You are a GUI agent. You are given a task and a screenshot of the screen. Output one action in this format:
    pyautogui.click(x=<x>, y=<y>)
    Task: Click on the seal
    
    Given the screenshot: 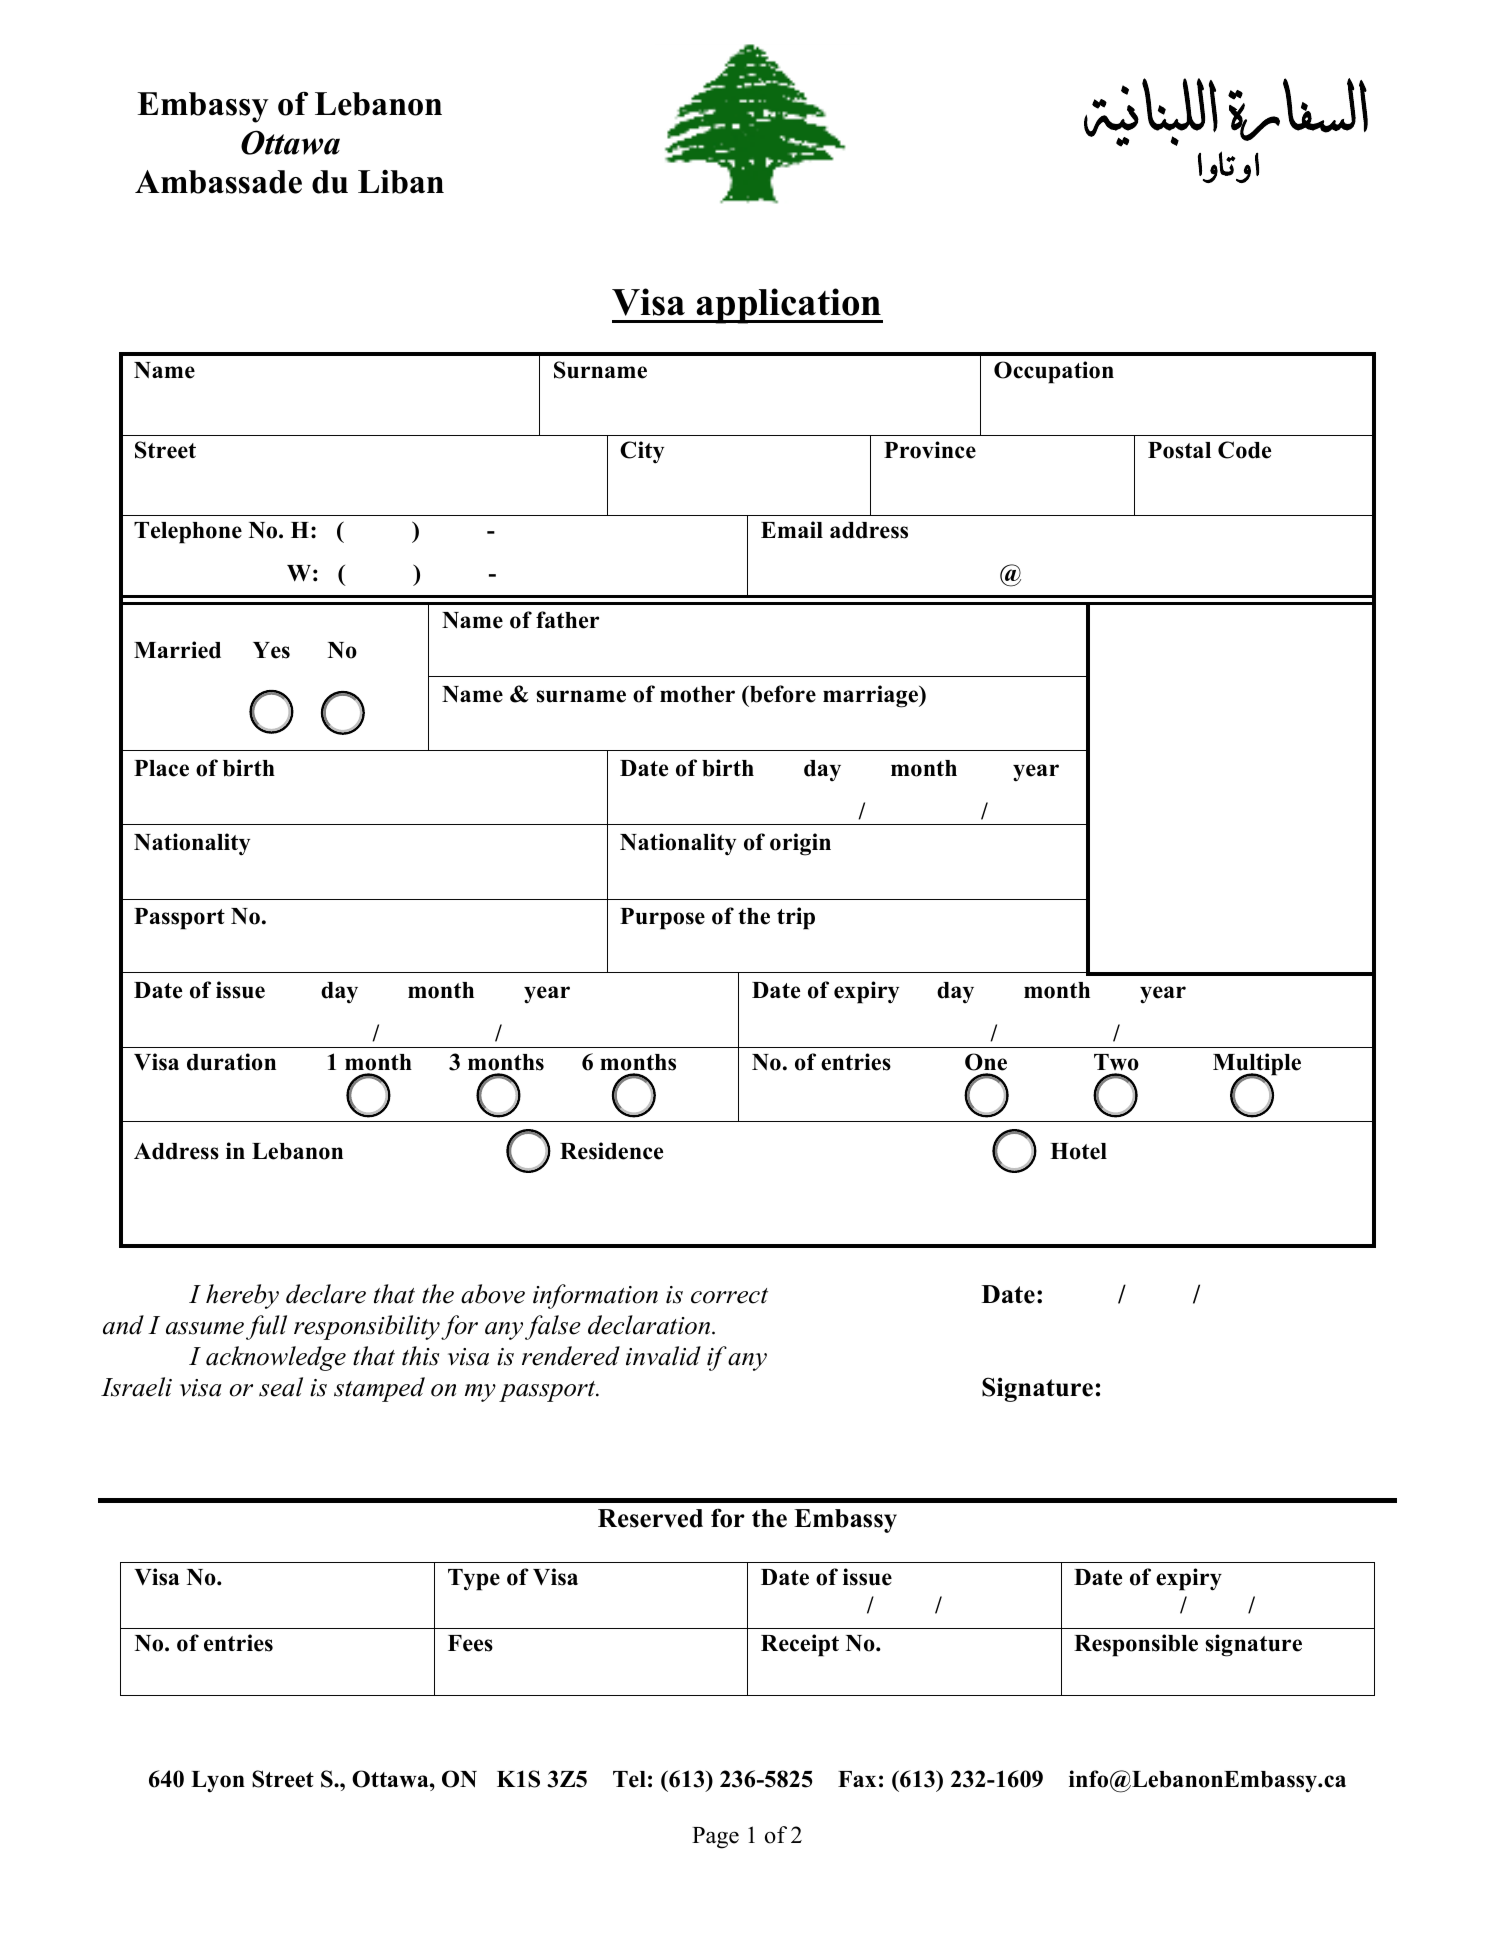 What is the action you would take?
    pyautogui.click(x=281, y=1387)
